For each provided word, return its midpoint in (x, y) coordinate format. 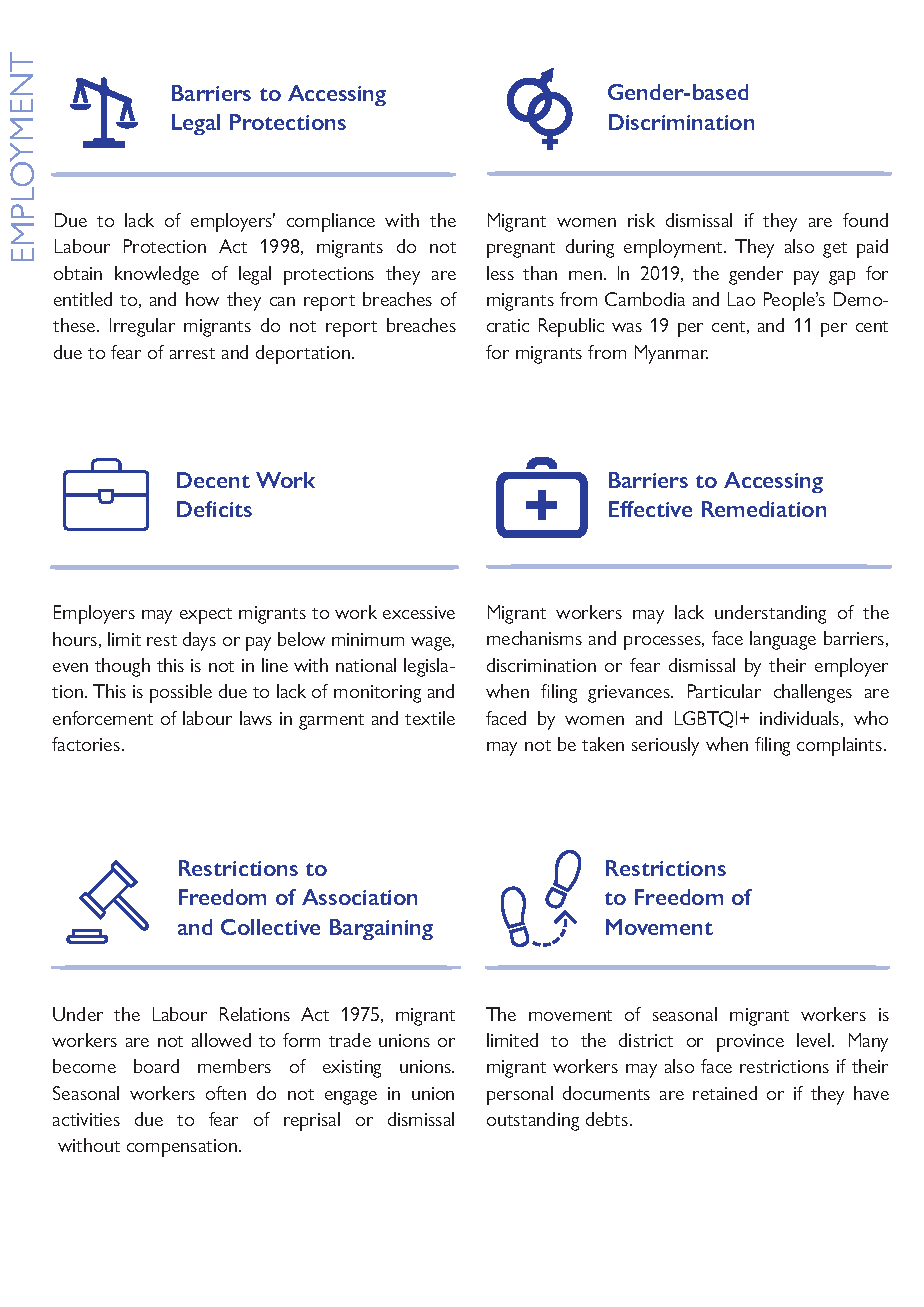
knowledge (157, 275)
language (783, 640)
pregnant (521, 250)
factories (86, 744)
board (156, 1066)
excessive (419, 612)
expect (206, 616)
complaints (841, 746)
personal (520, 1095)
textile (430, 718)
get (835, 250)
